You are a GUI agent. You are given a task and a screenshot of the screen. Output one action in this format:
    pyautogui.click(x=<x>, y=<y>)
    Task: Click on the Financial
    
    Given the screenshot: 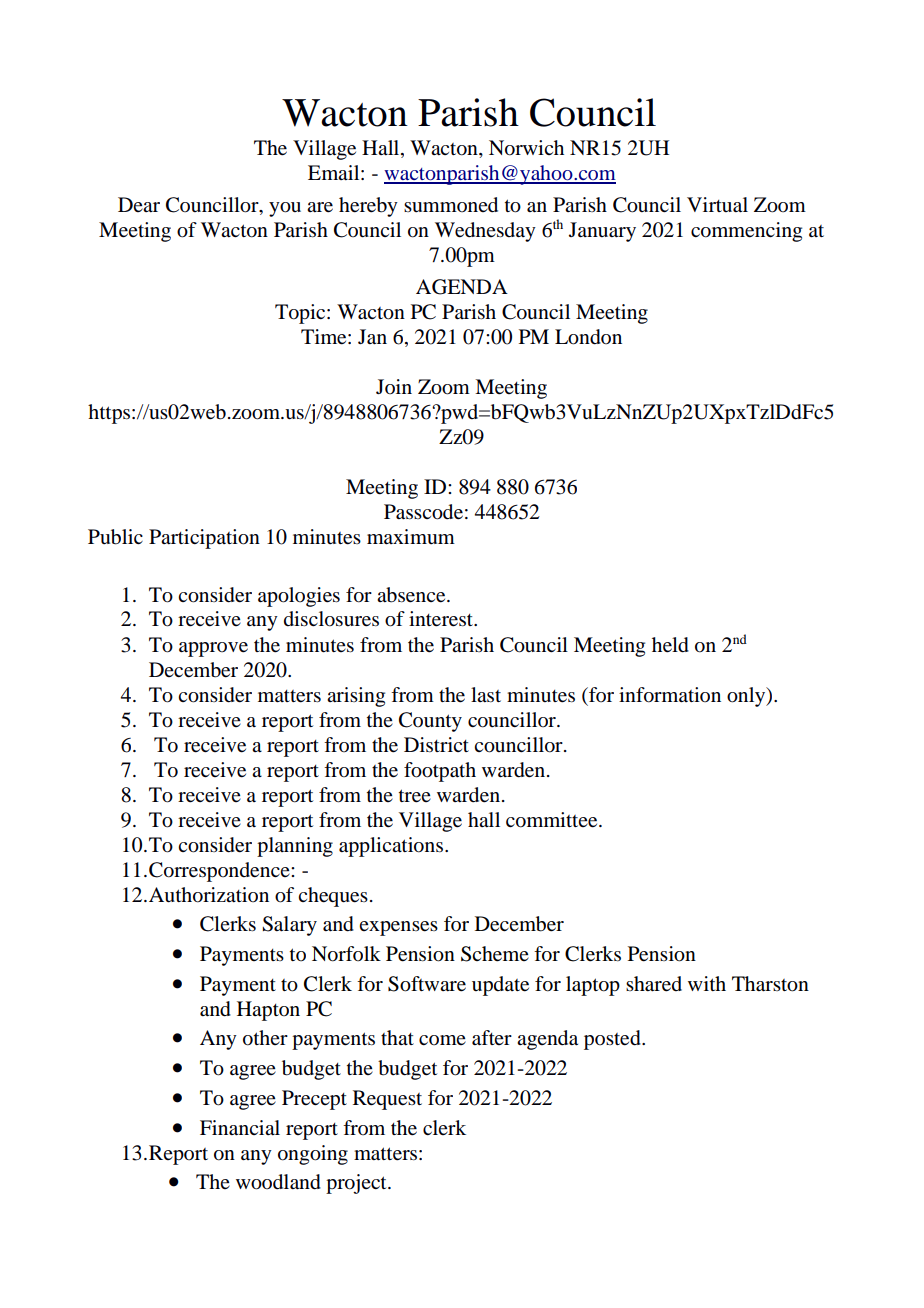 What is the action you would take?
    pyautogui.click(x=240, y=1128)
